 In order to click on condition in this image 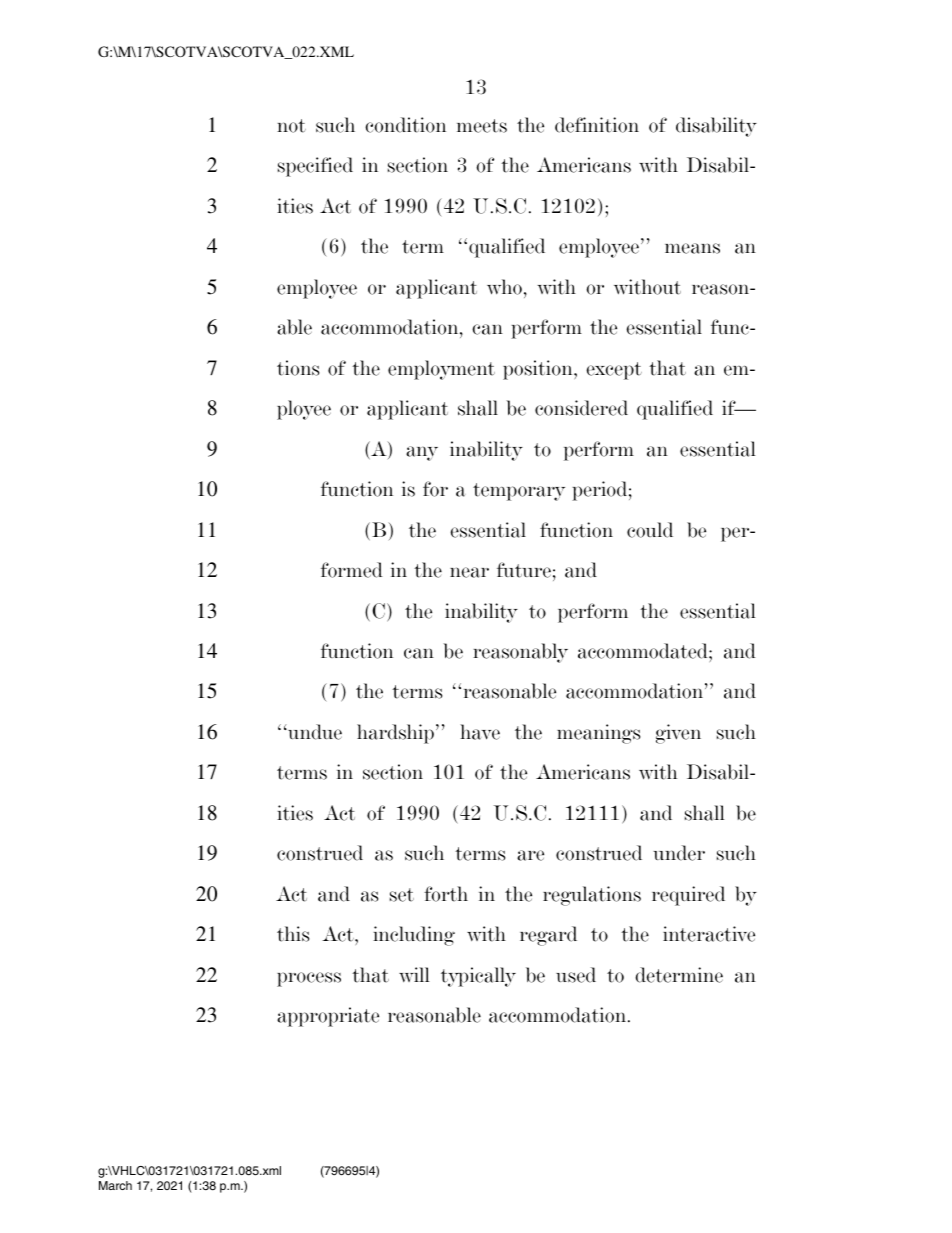, I will do `click(405, 125)`.
